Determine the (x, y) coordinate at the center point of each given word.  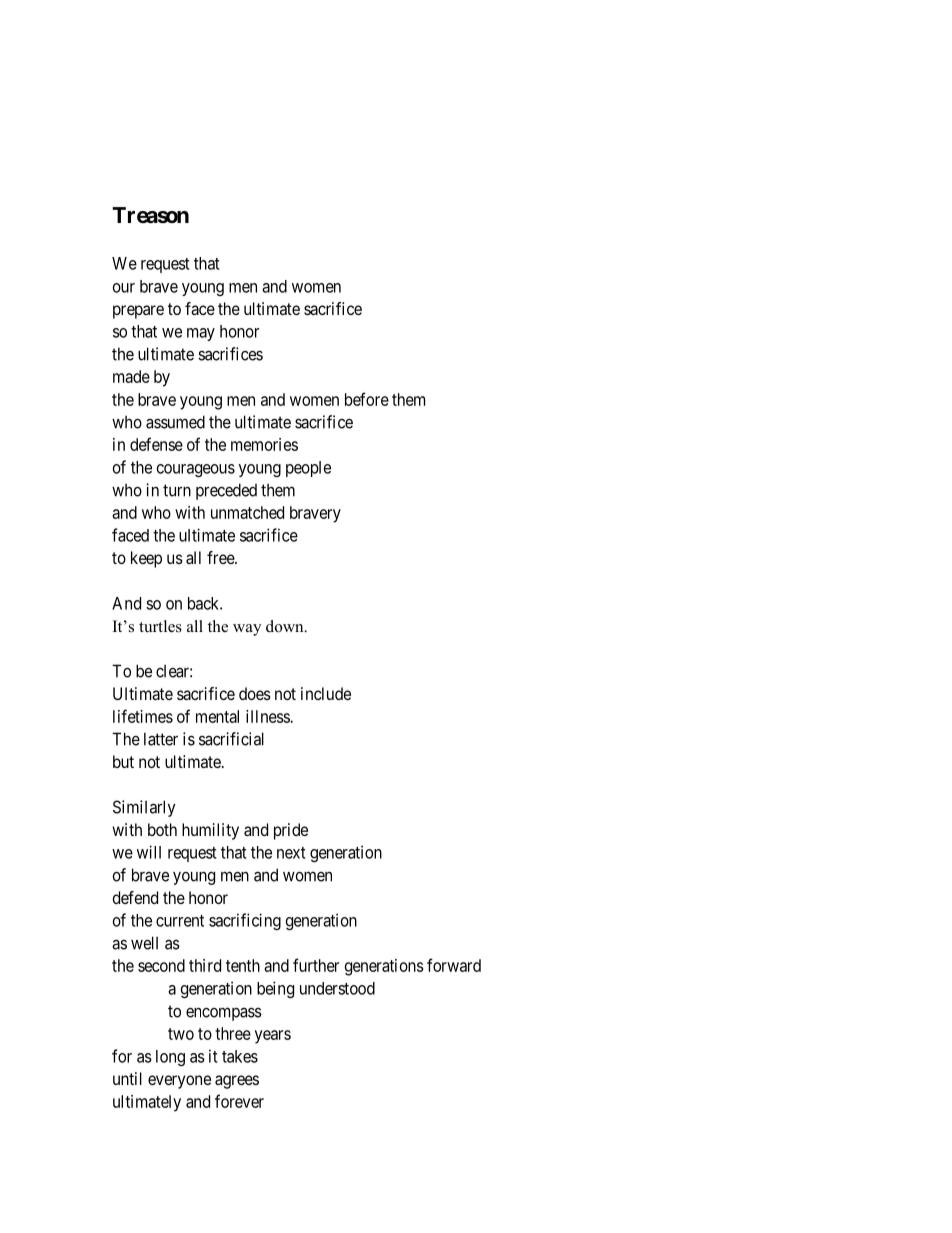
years (273, 1037)
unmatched (247, 512)
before (367, 399)
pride (291, 831)
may (201, 334)
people (308, 469)
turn (177, 490)
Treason (150, 215)
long (170, 1058)
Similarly (144, 808)
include (326, 693)
